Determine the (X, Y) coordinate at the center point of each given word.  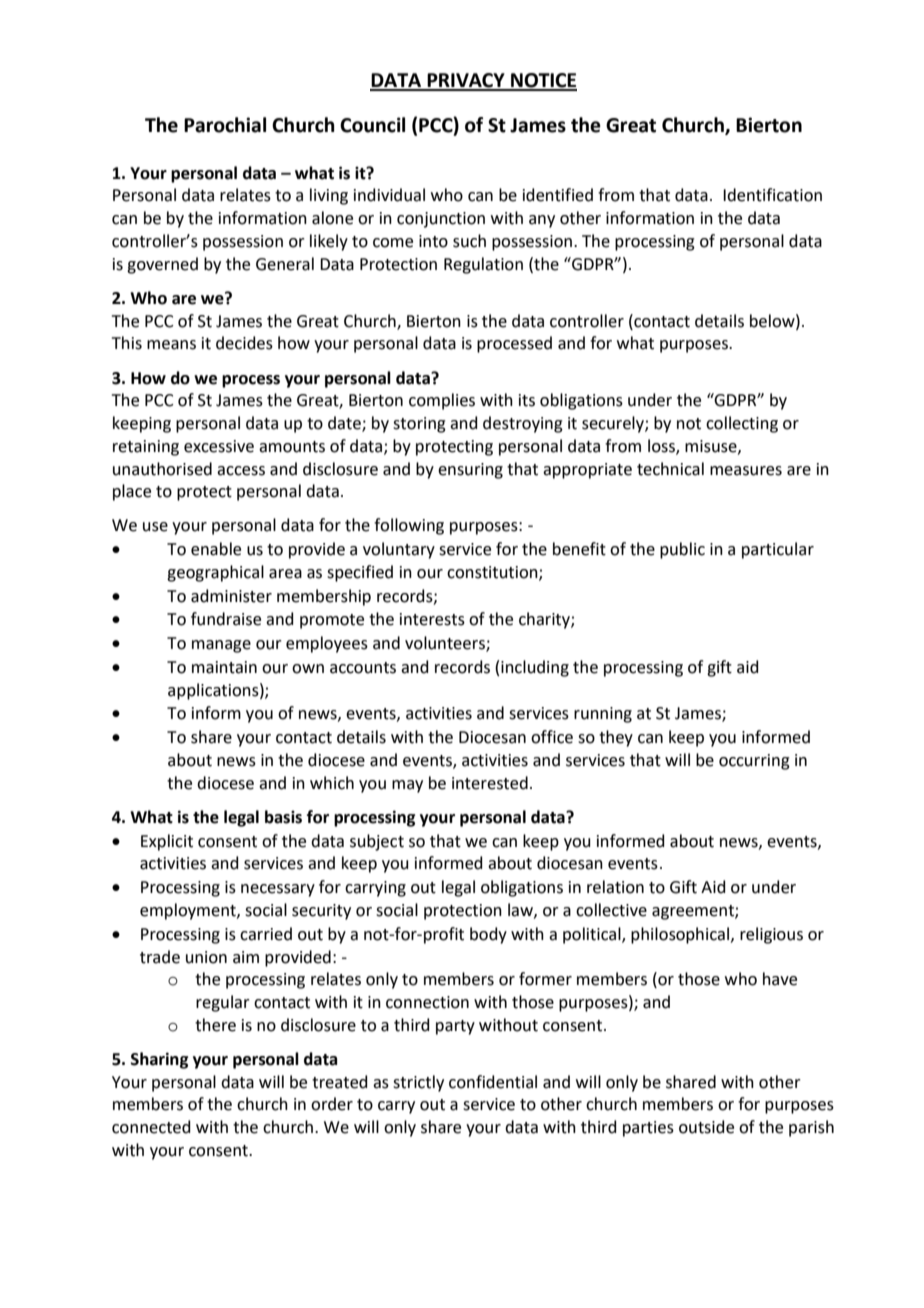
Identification (772, 195)
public (682, 550)
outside (706, 1127)
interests (432, 619)
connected (151, 1127)
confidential (493, 1082)
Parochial (225, 125)
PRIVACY (466, 81)
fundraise (226, 619)
